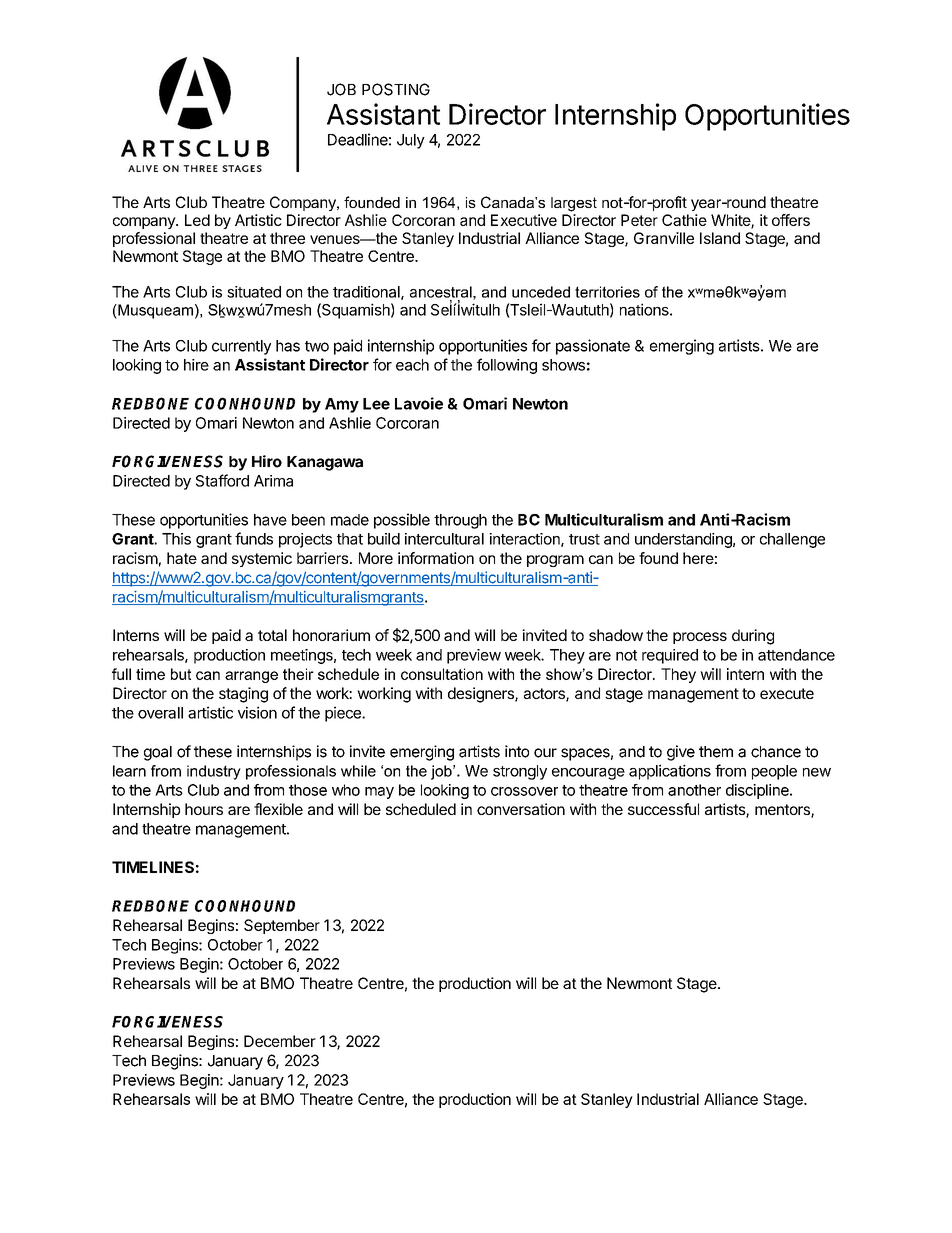 The height and width of the document is (1233, 952). Describe the element at coordinates (280, 1041) in the document. I see `December` at that location.
